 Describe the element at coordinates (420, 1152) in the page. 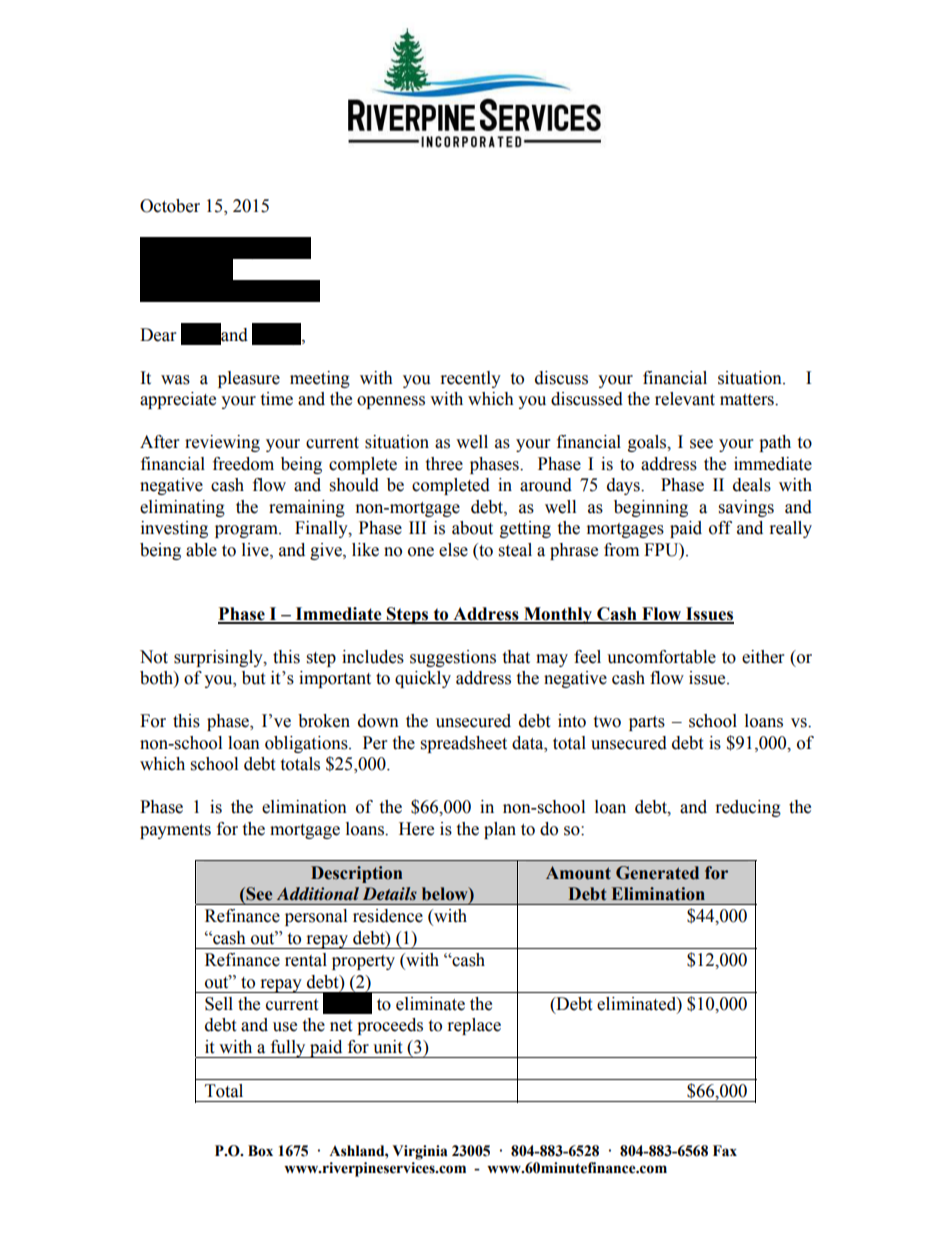

I see `Virginia` at that location.
